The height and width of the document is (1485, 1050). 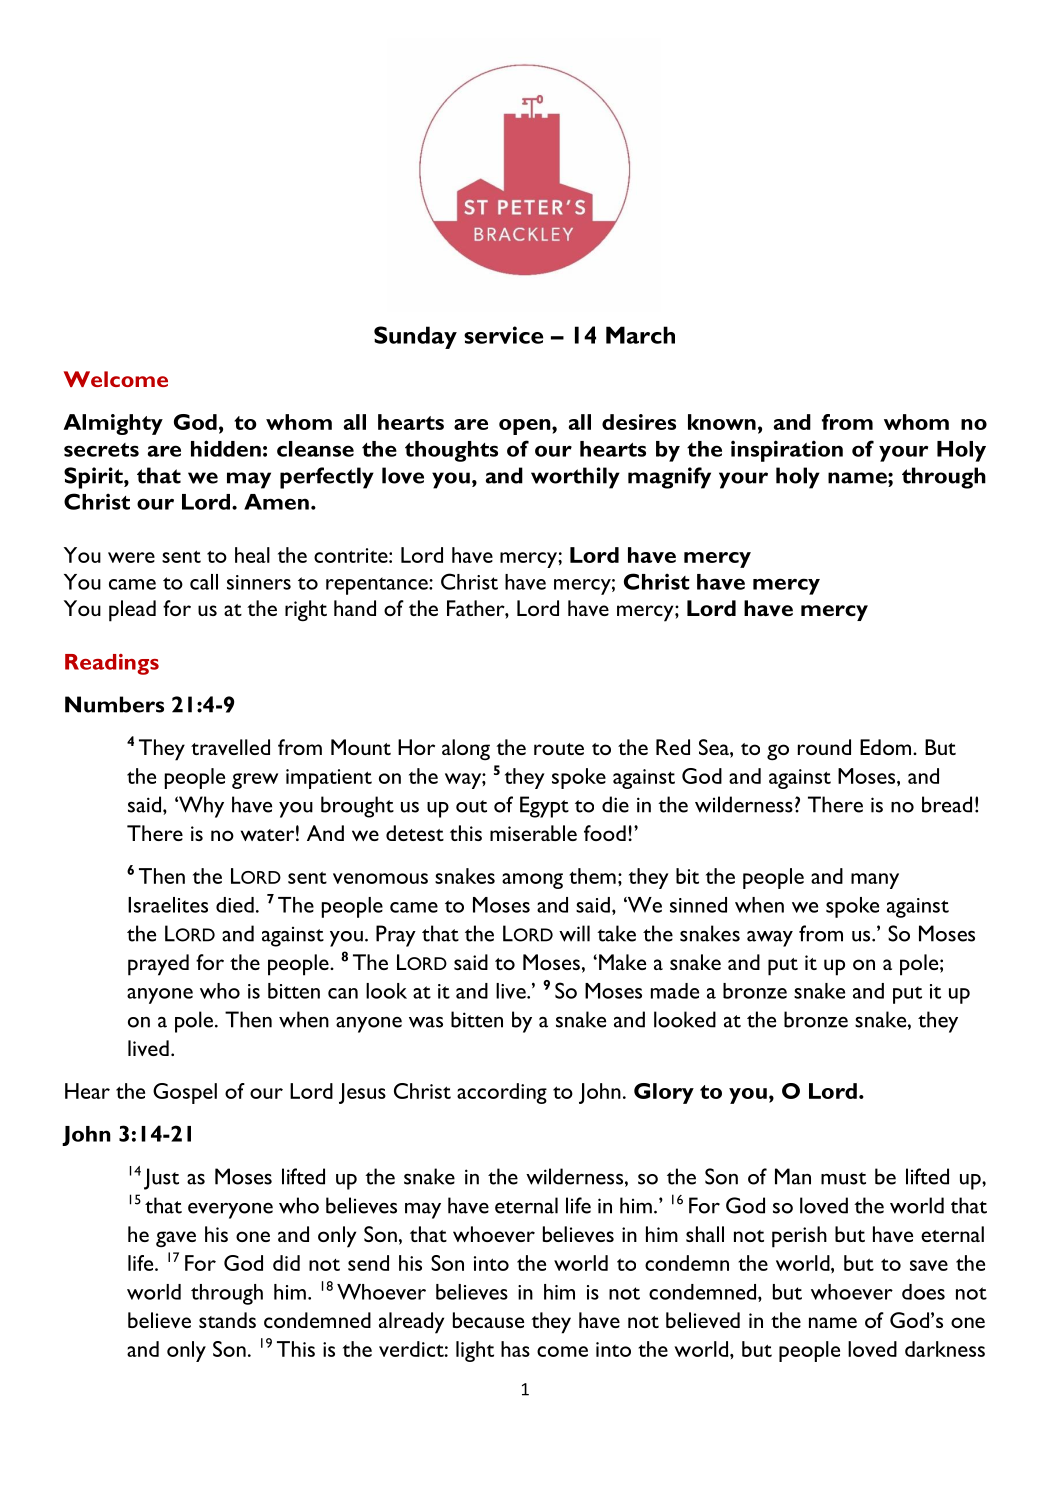 I want to click on because, so click(x=488, y=1320).
